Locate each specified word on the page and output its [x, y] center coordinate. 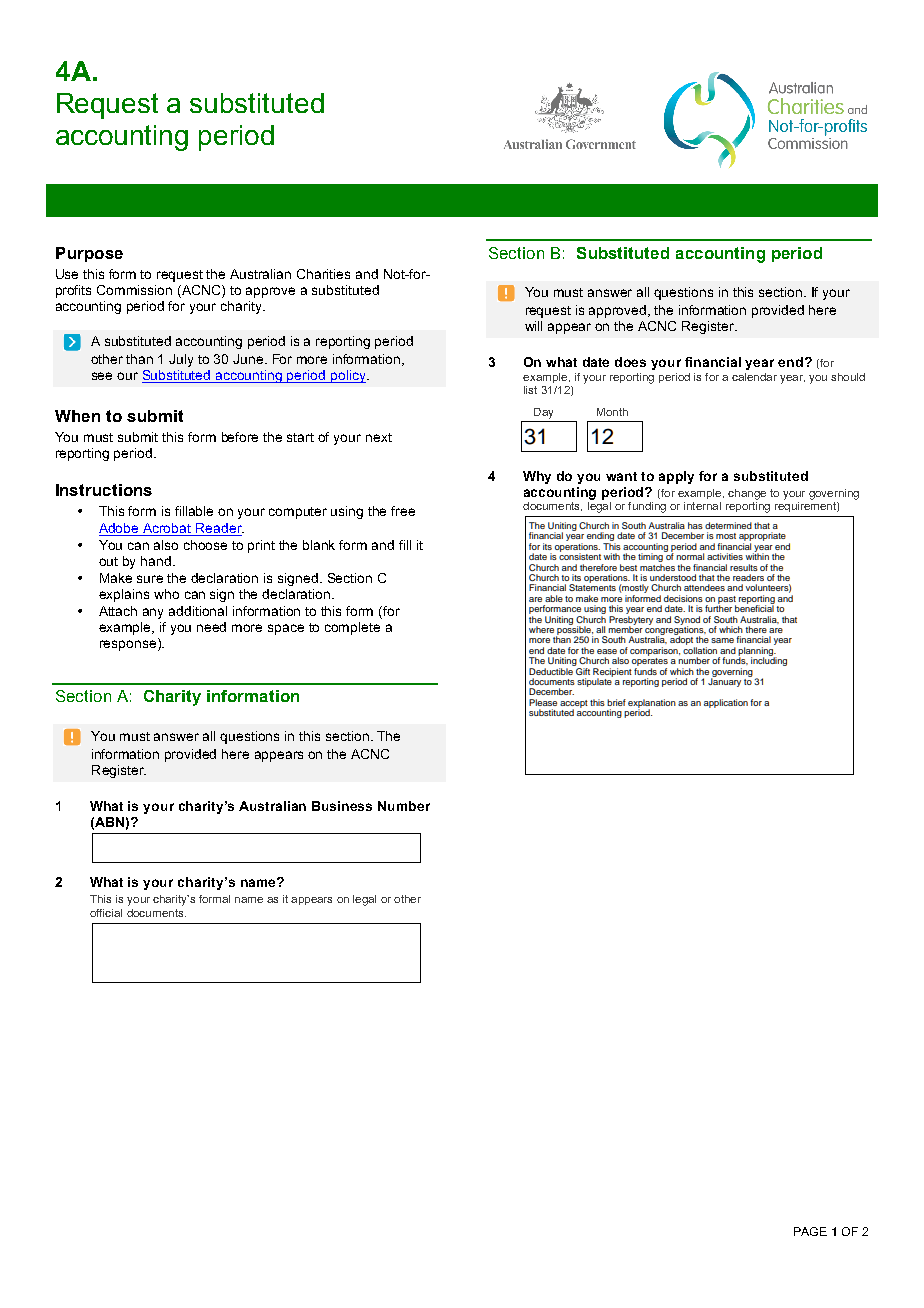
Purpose [89, 254]
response [128, 645]
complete [352, 628]
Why [537, 477]
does [630, 362]
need [211, 627]
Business [342, 806]
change [747, 494]
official [106, 913]
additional [198, 611]
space [286, 629]
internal [702, 506]
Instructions [104, 490]
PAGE [810, 1231]
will [533, 326]
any [153, 613]
